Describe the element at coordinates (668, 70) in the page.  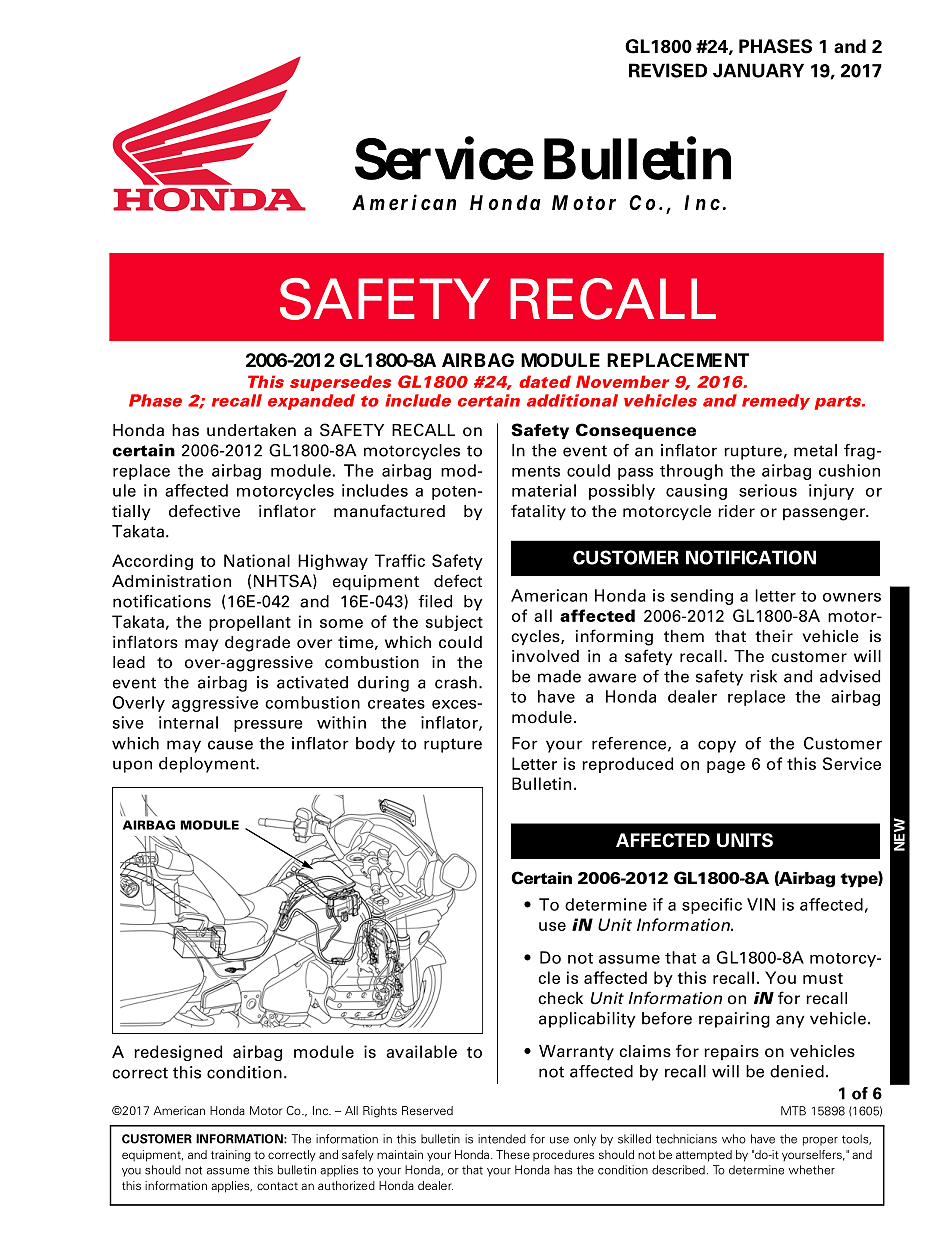
I see `REVISED` at that location.
